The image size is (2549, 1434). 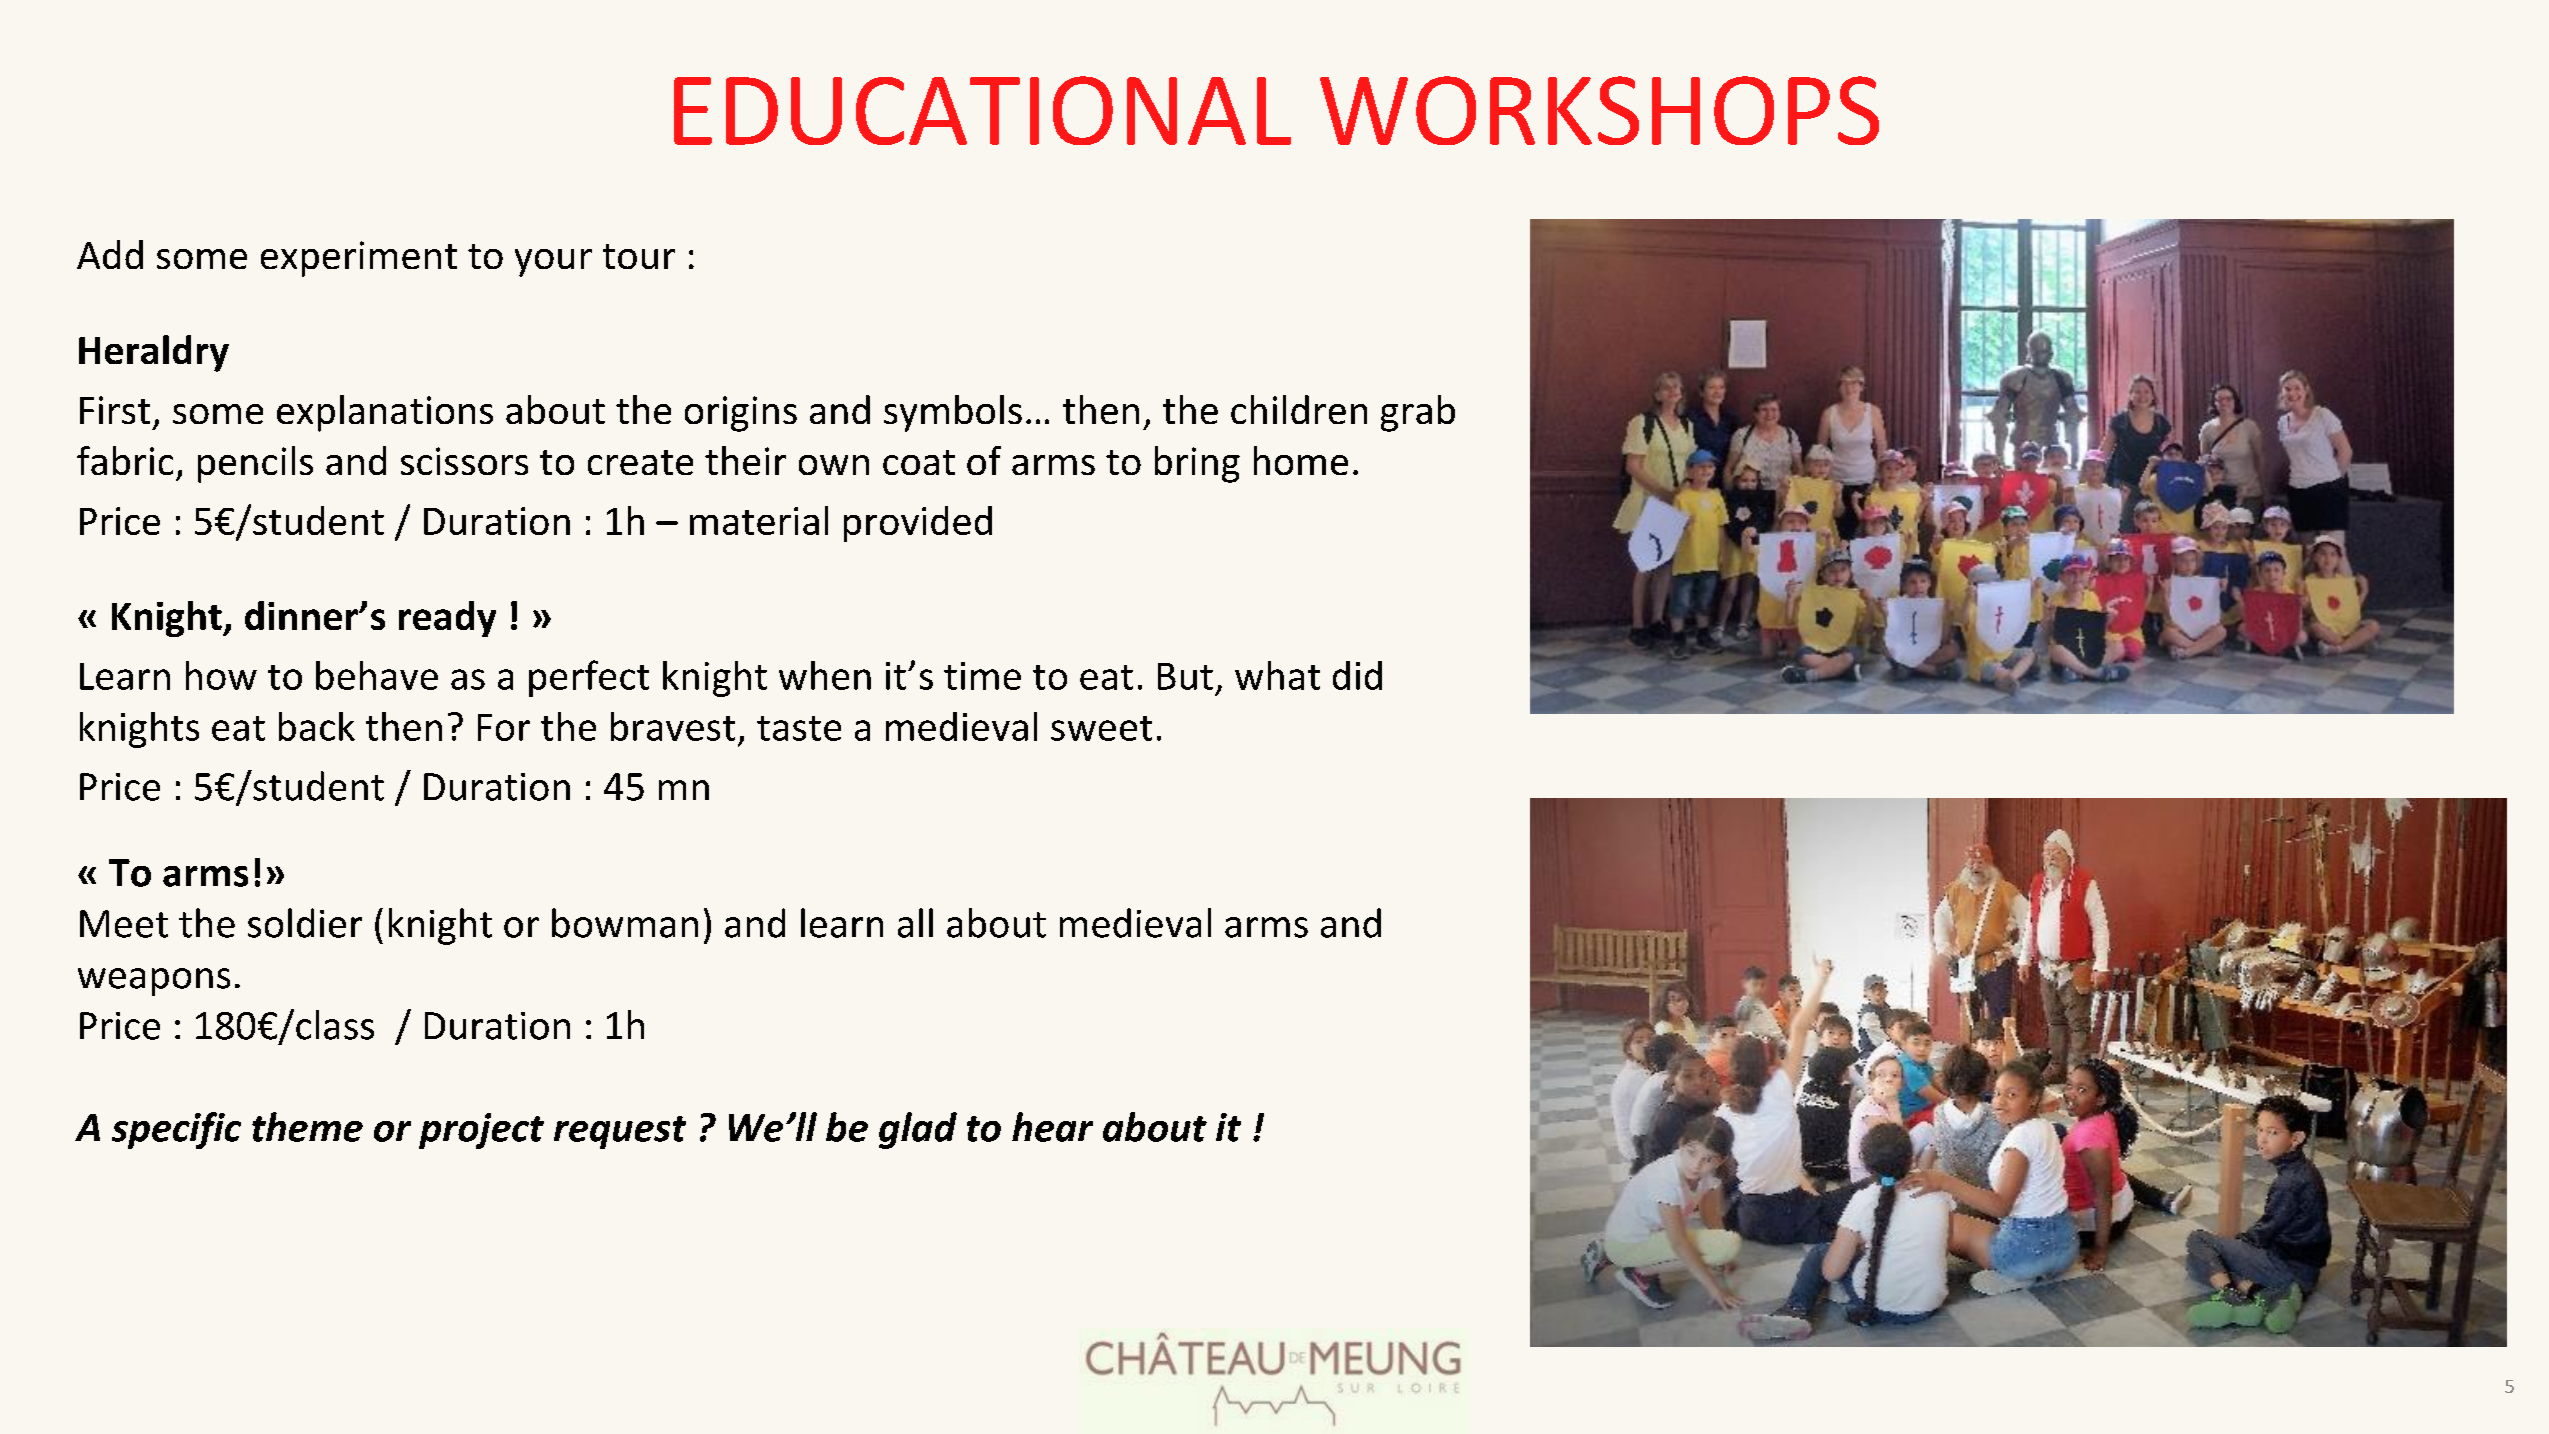 I want to click on ready, so click(x=447, y=619).
